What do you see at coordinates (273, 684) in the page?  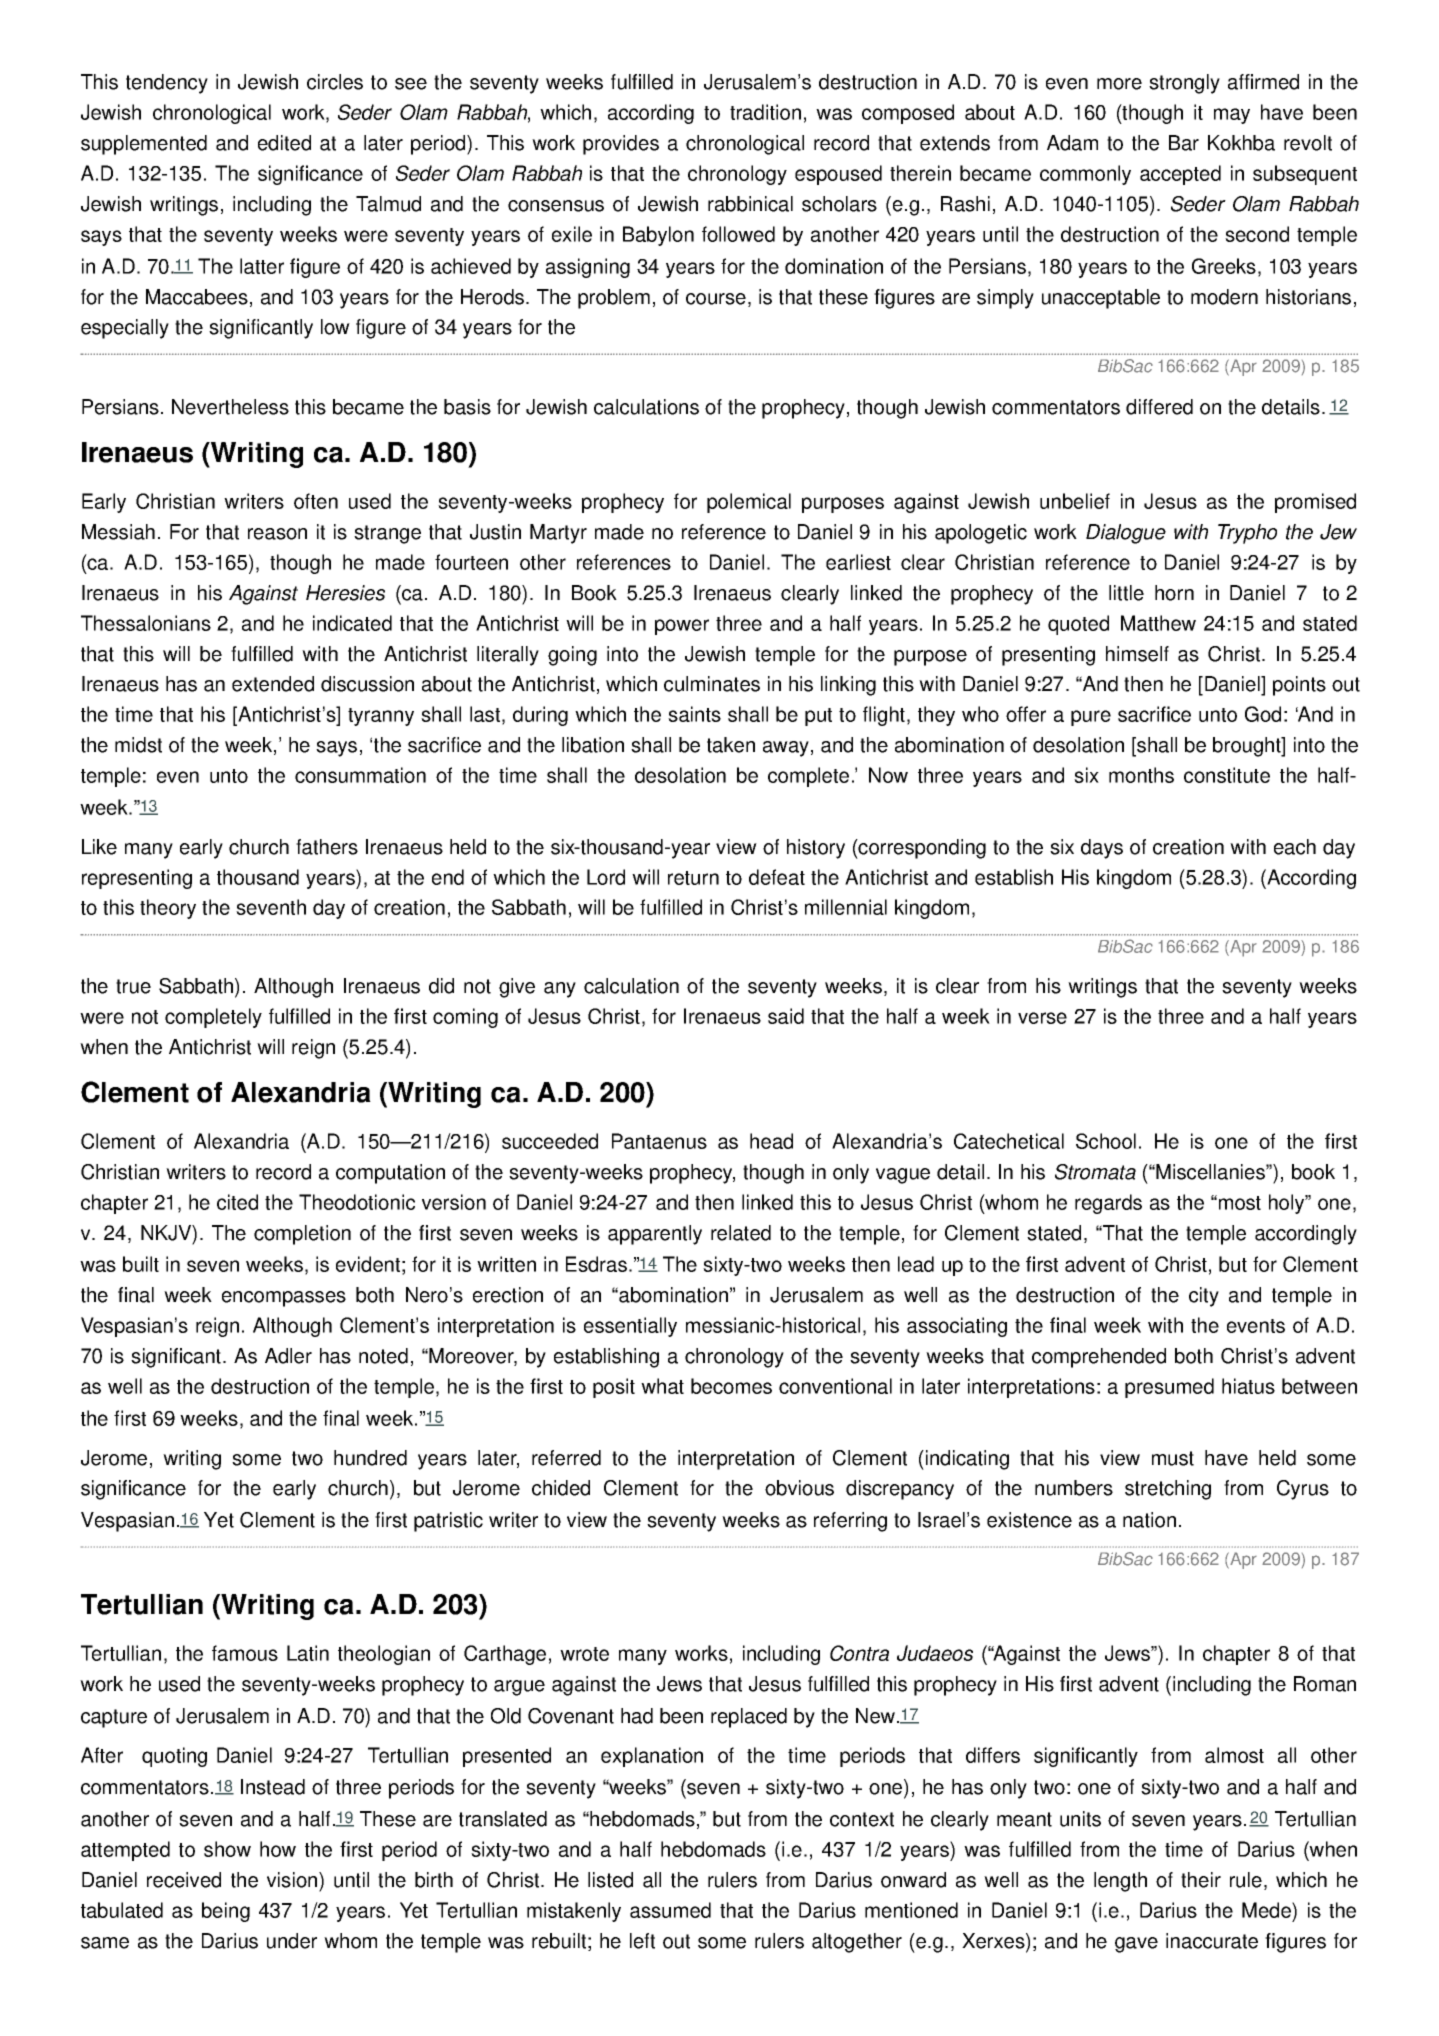 I see `extended` at bounding box center [273, 684].
